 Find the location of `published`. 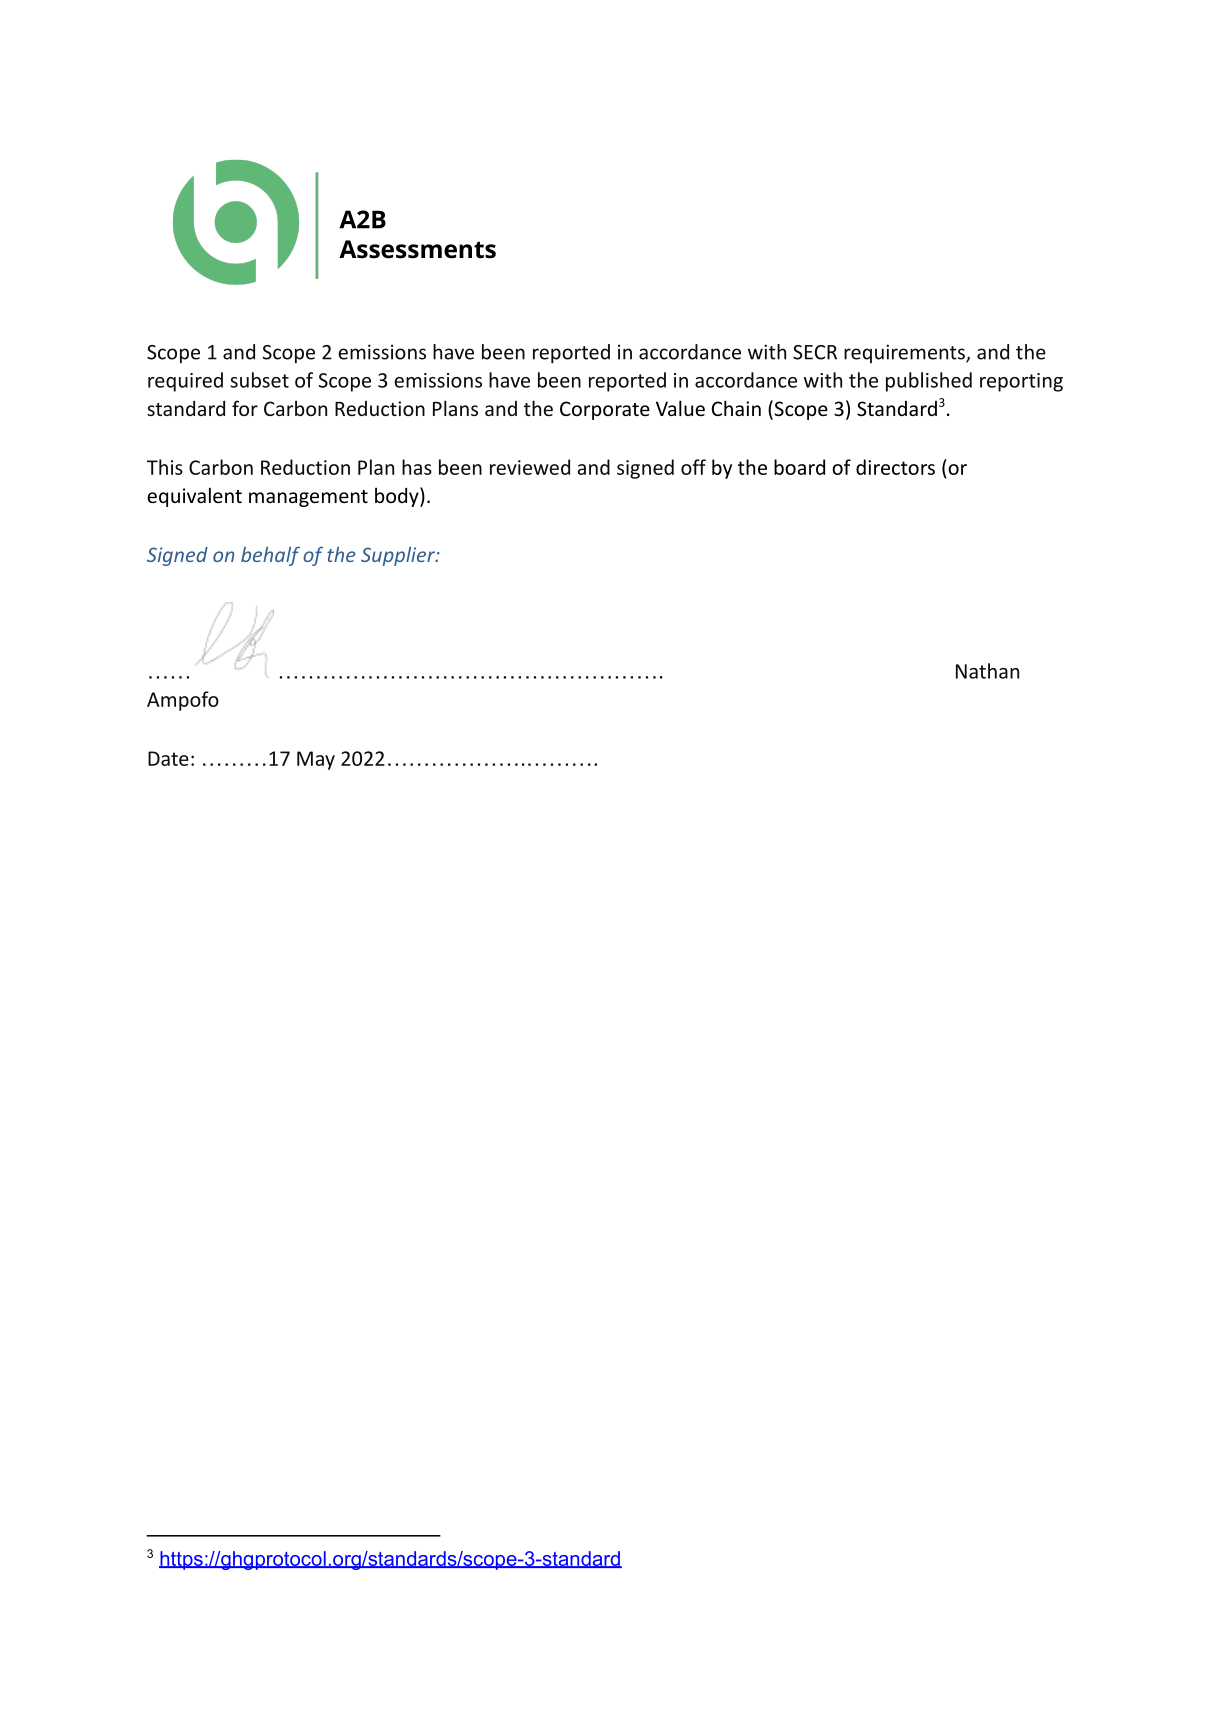

published is located at coordinates (929, 382).
